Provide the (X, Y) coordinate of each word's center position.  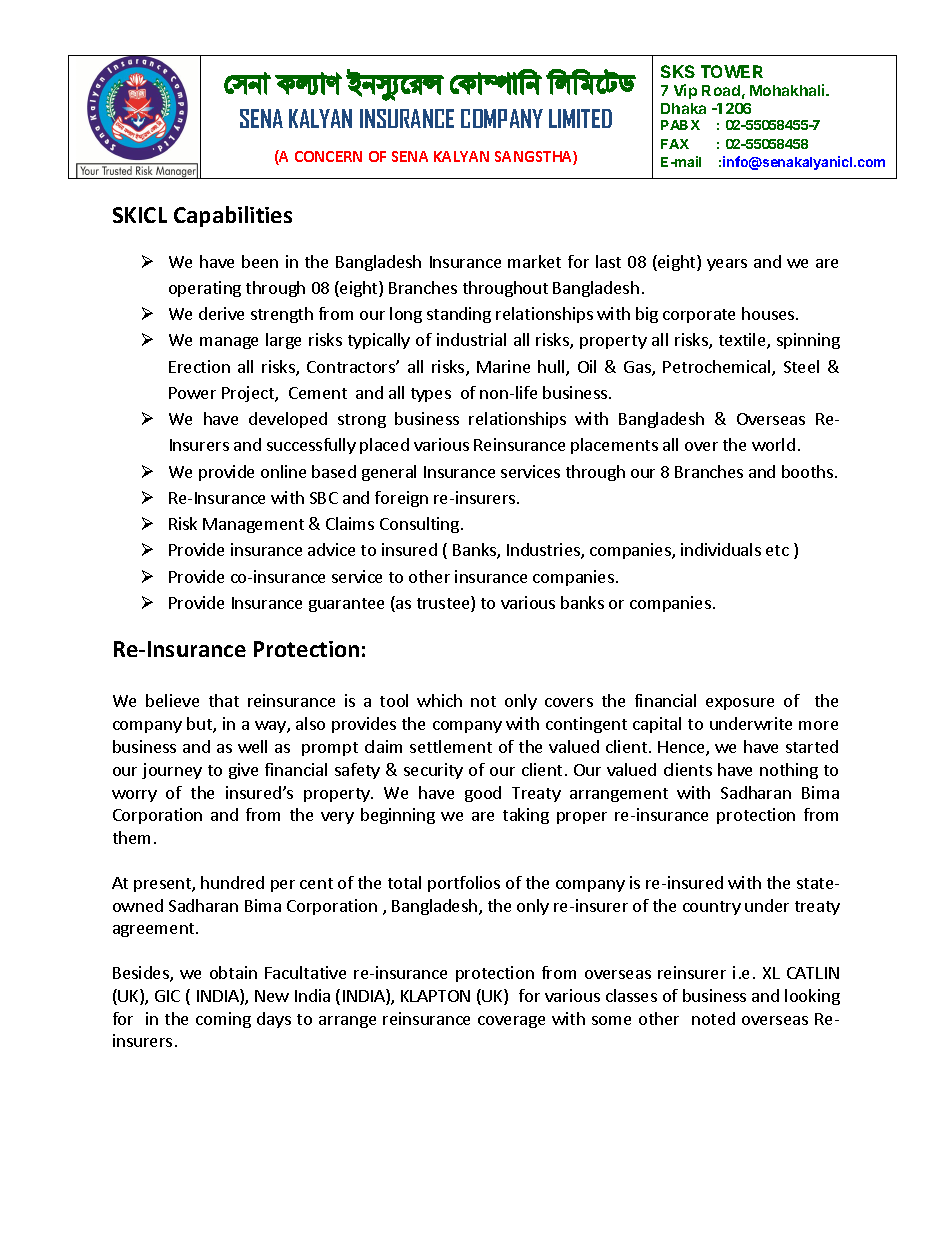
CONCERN (328, 156)
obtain (233, 972)
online (283, 471)
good (483, 794)
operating (205, 289)
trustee (444, 604)
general (389, 473)
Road (721, 90)
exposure (740, 704)
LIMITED (580, 118)
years (727, 265)
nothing (789, 771)
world (773, 444)
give (243, 771)
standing (459, 315)
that (224, 700)
